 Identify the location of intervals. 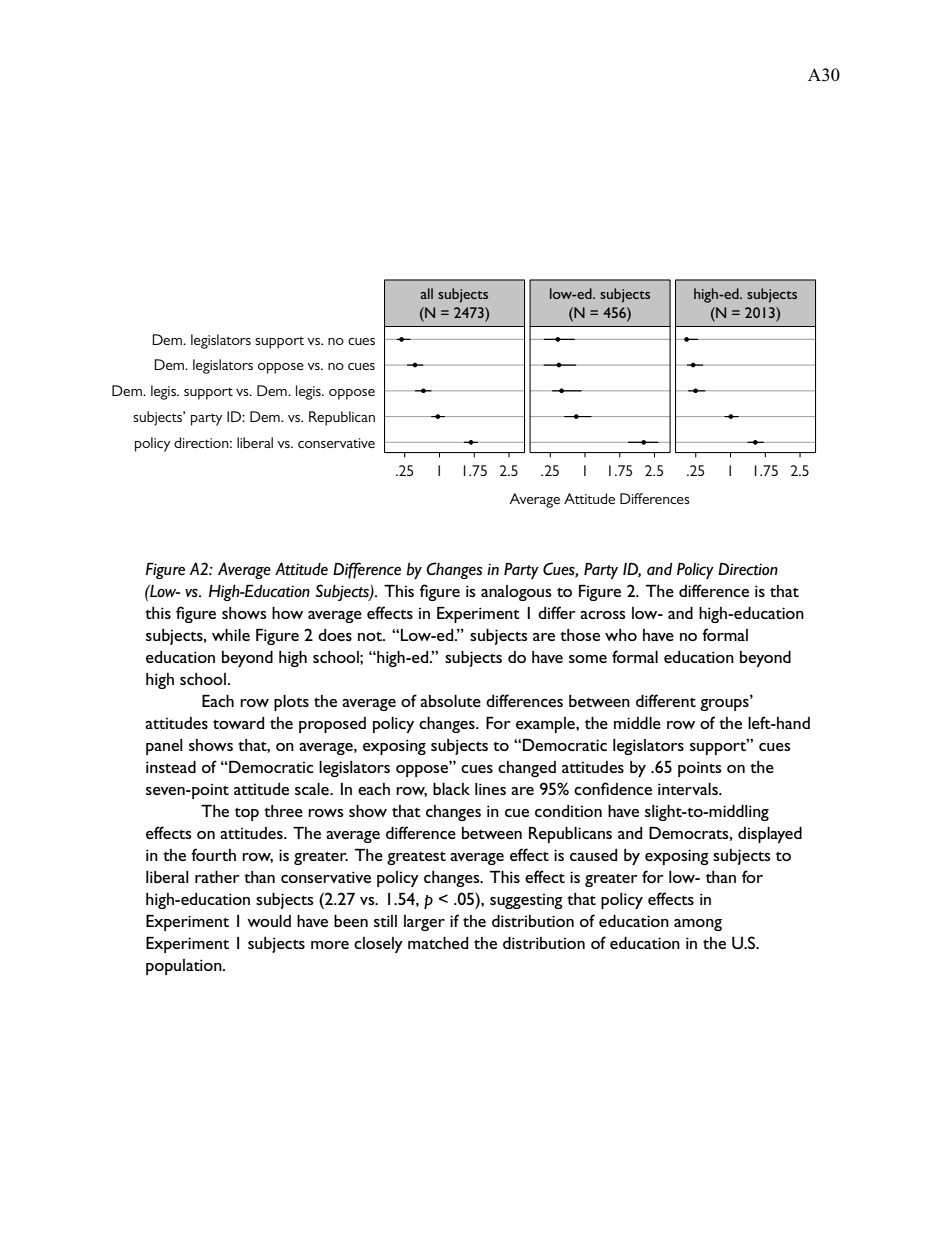
(689, 789).
